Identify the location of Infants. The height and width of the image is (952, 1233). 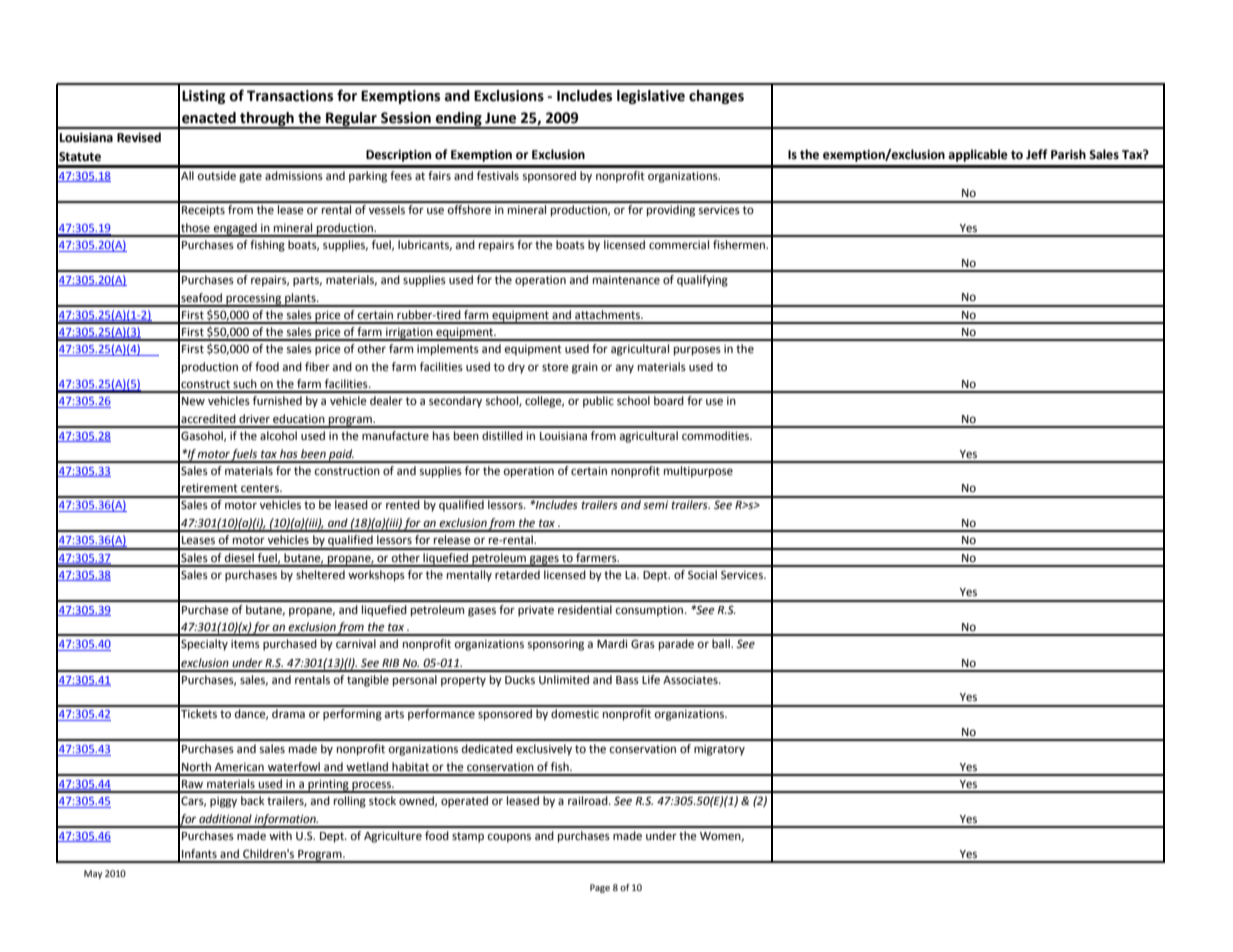
(199, 853).
